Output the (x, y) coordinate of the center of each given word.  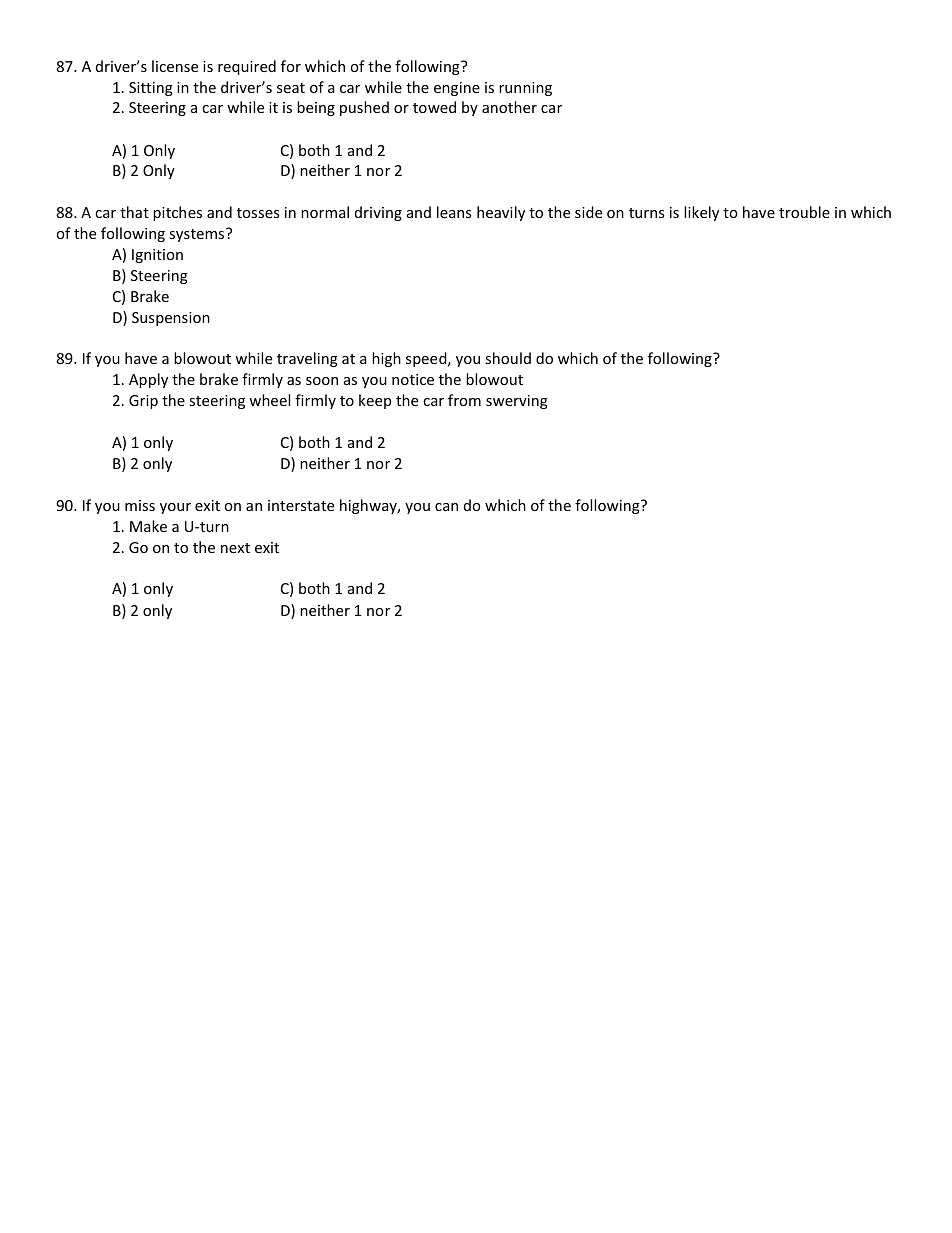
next (235, 548)
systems (198, 235)
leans (454, 212)
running (525, 89)
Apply (148, 380)
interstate (301, 505)
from (464, 400)
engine (457, 89)
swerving (517, 402)
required (247, 67)
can (446, 507)
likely (701, 213)
